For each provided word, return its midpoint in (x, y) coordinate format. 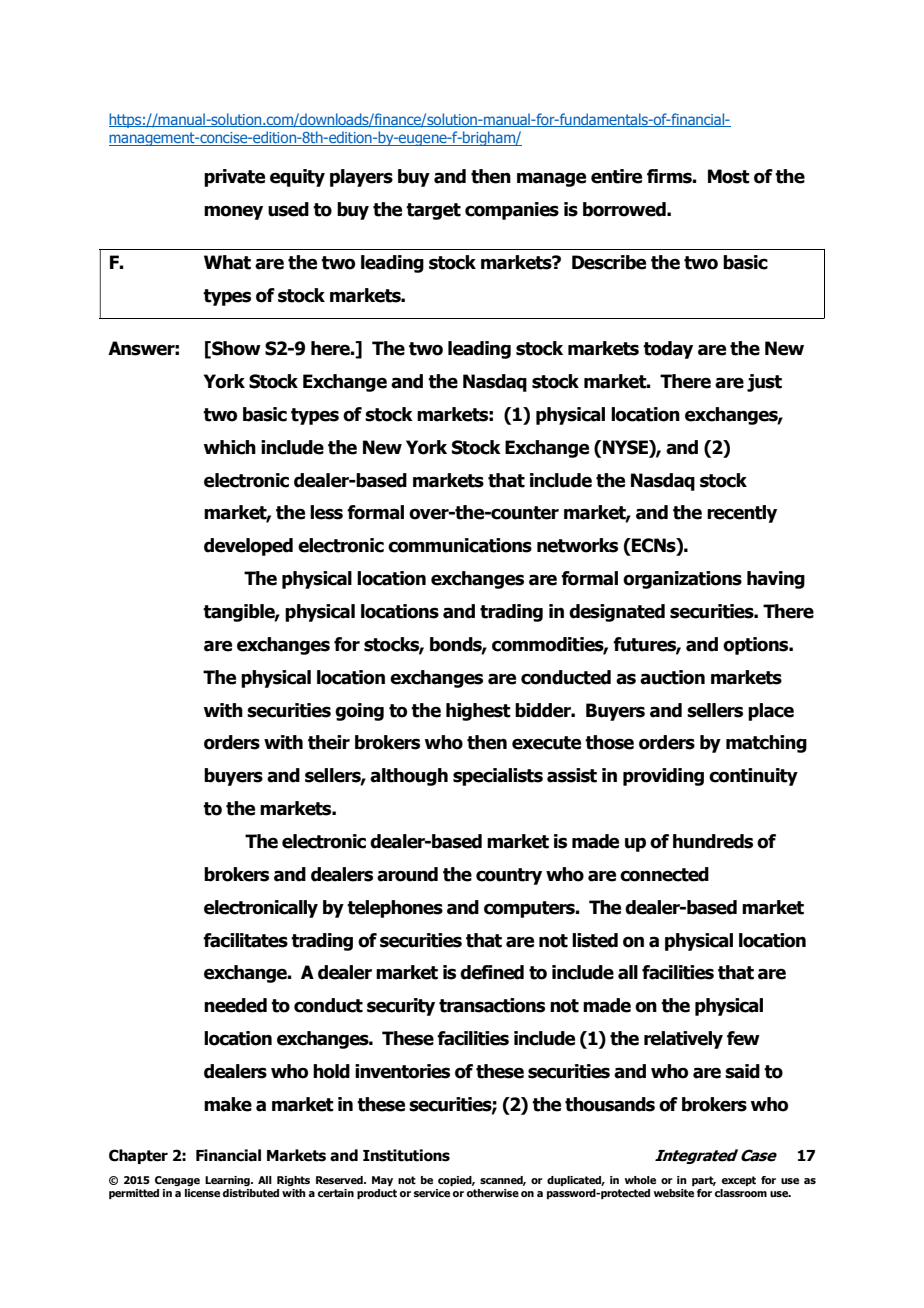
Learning (228, 1181)
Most (729, 176)
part (704, 1181)
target (433, 211)
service (432, 1193)
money (233, 213)
